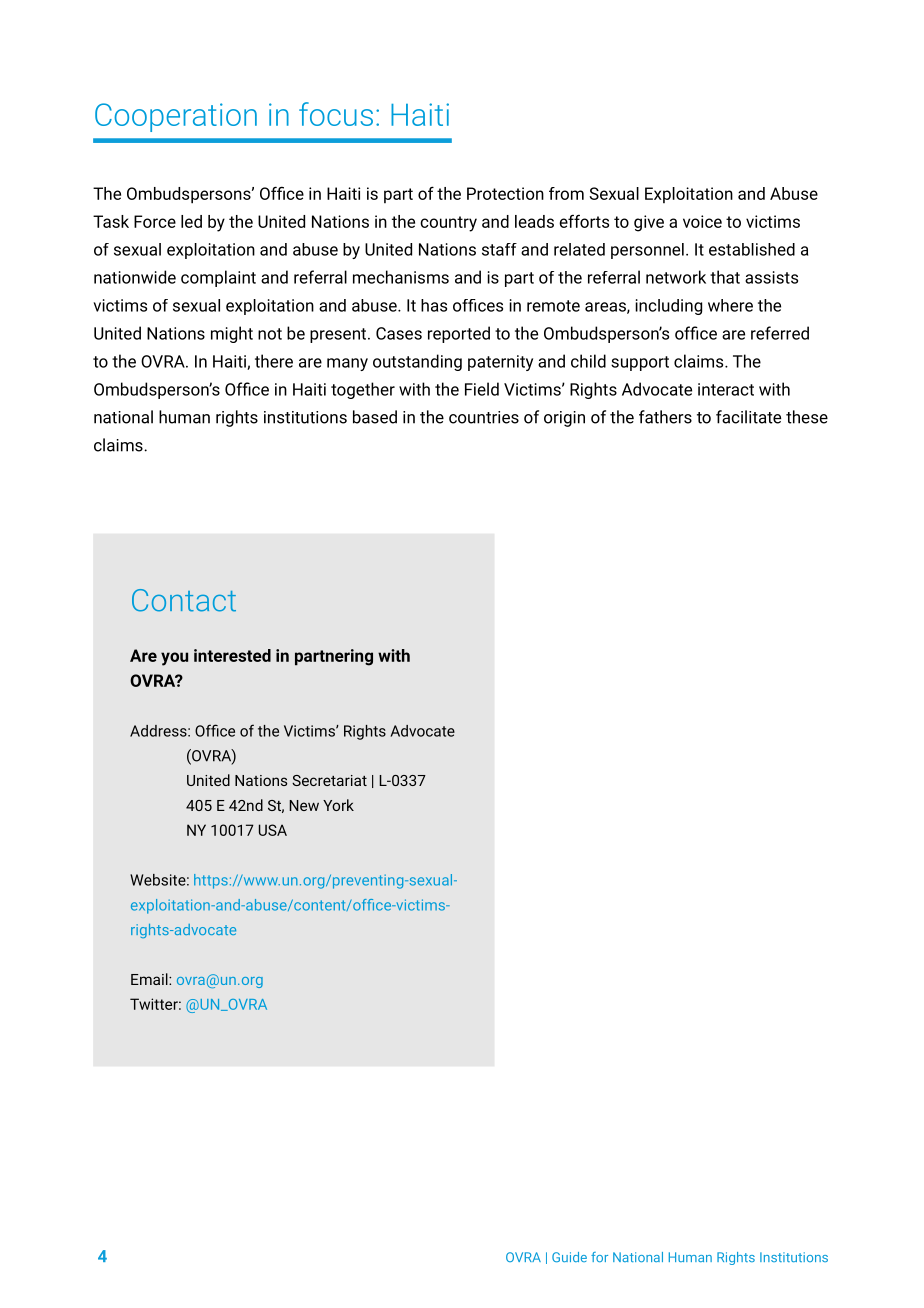  What do you see at coordinates (273, 830) in the screenshot?
I see `USA` at bounding box center [273, 830].
